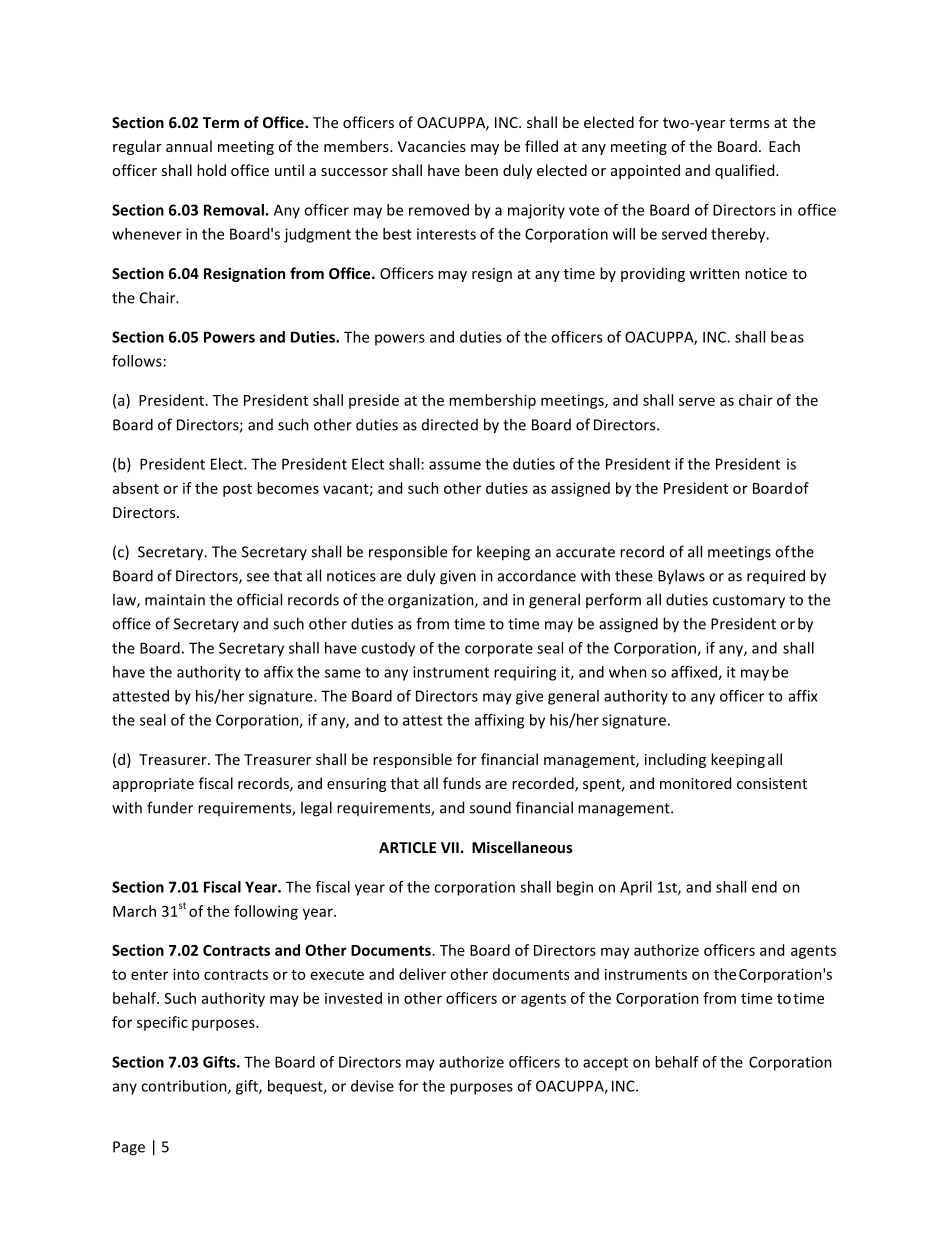 Image resolution: width=952 pixels, height=1233 pixels. I want to click on corporate, so click(499, 650).
